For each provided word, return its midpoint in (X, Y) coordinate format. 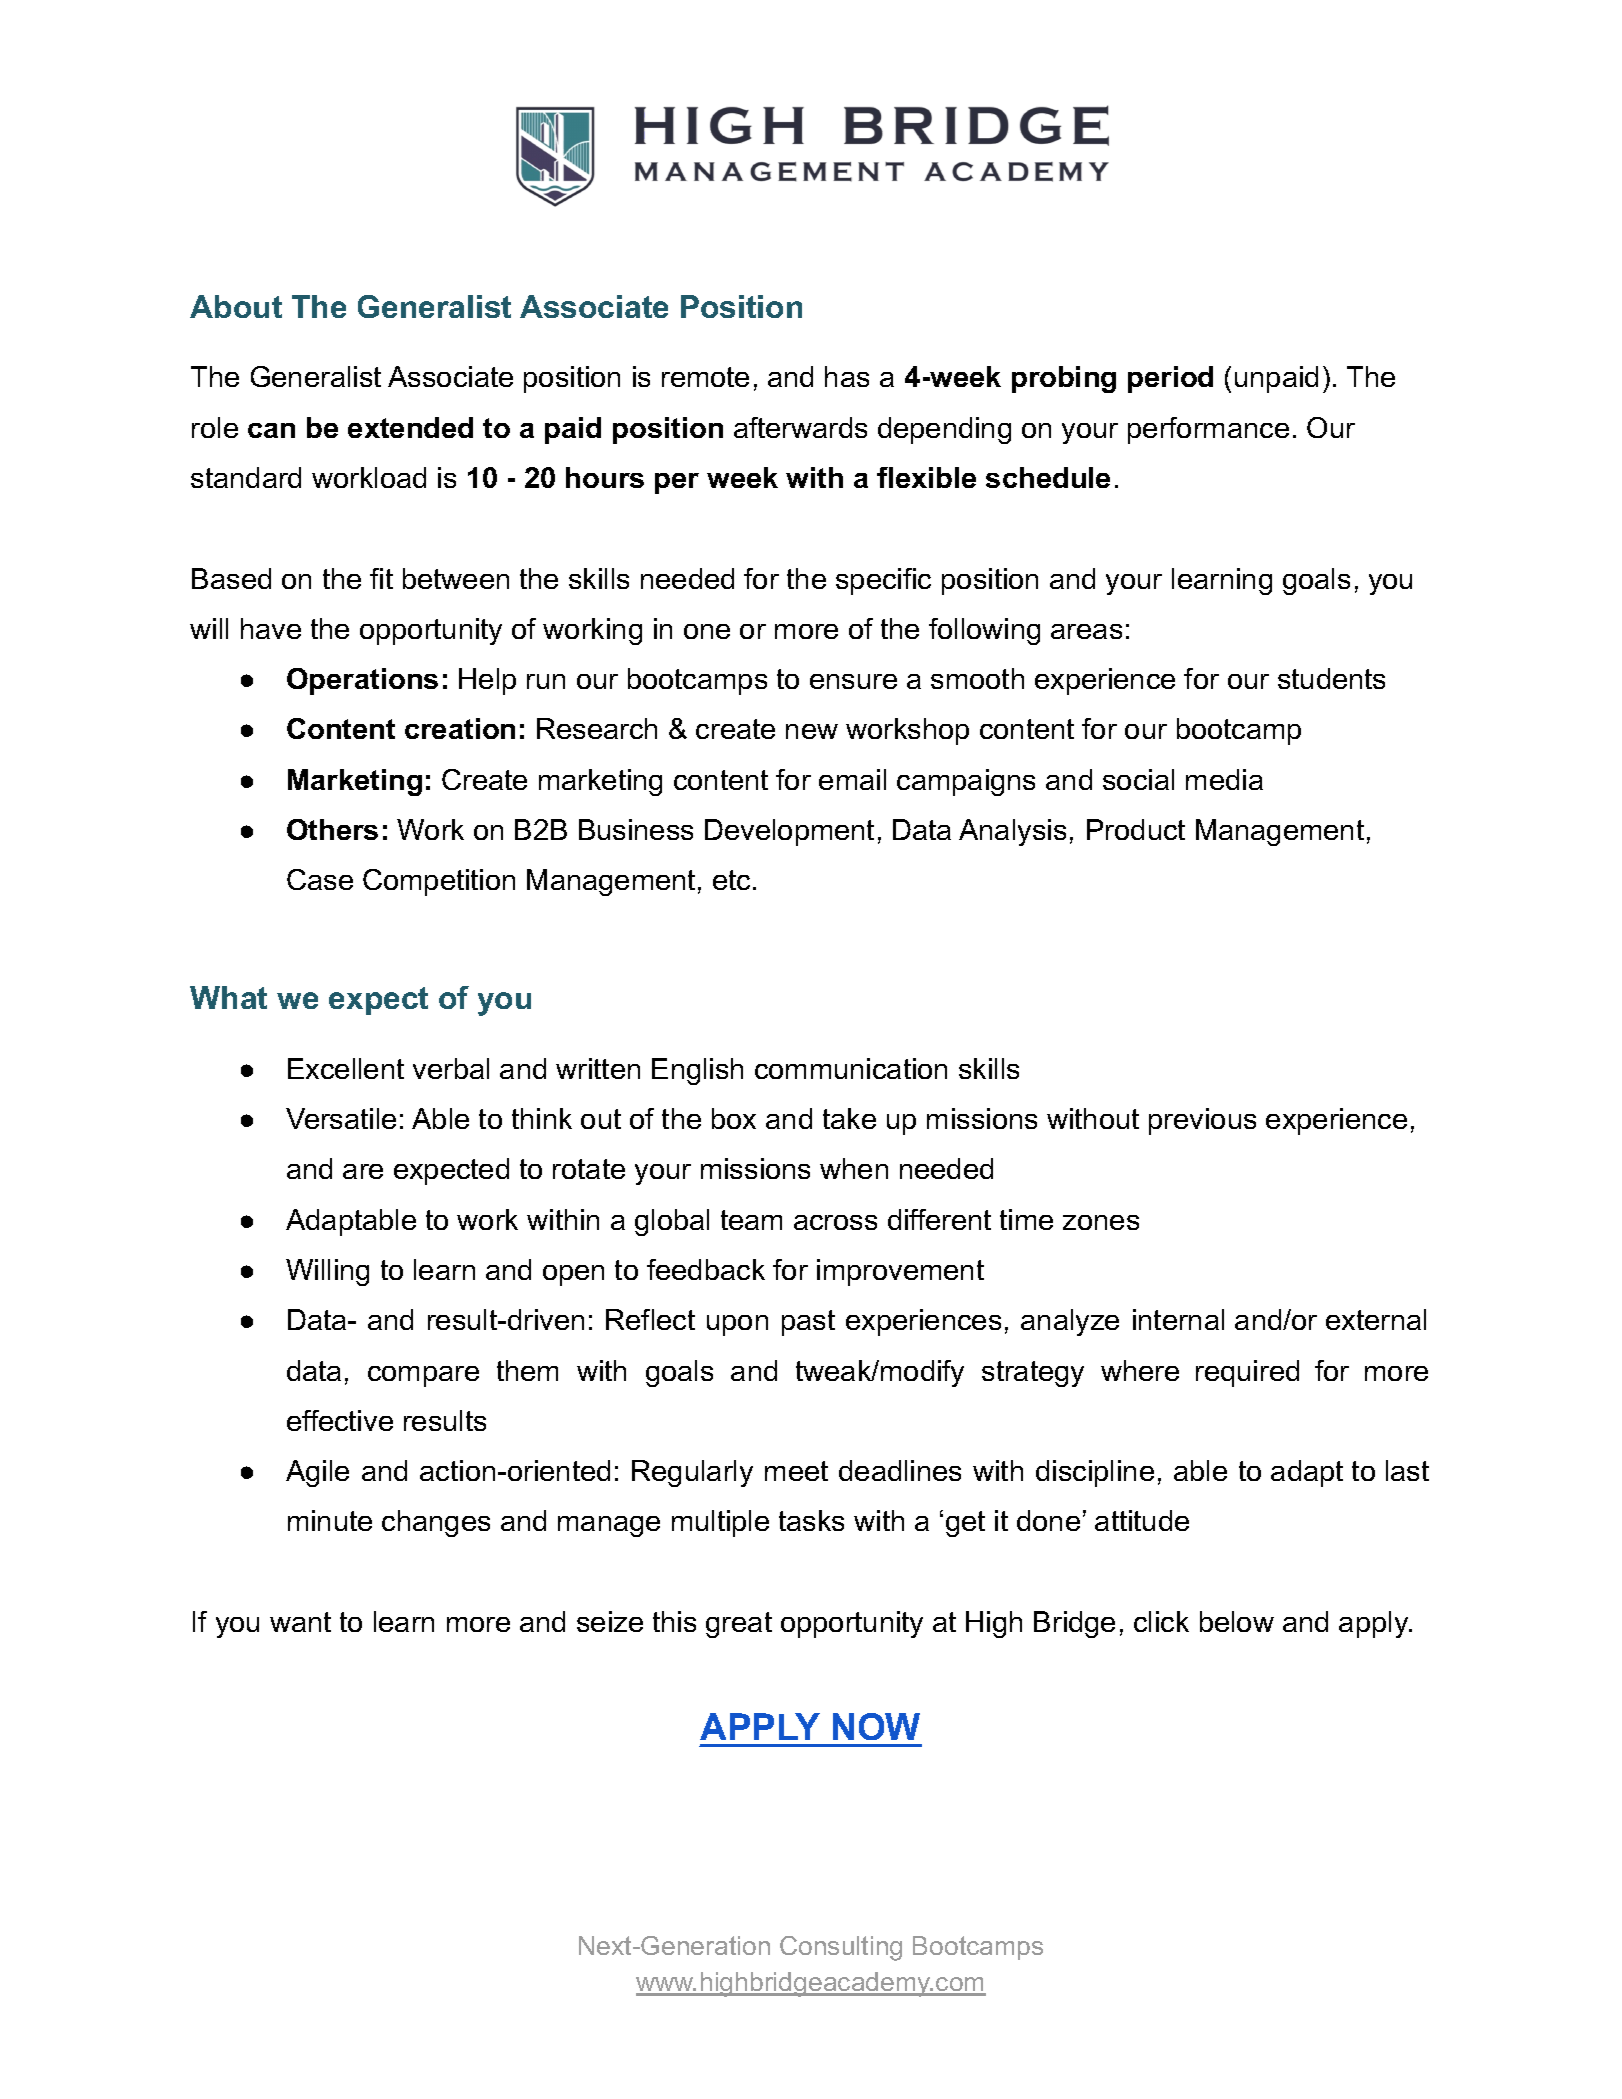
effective (340, 1420)
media (1224, 779)
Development (789, 832)
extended (410, 427)
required (1247, 1373)
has (847, 376)
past (808, 1323)
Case (320, 879)
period (1170, 379)
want (300, 1622)
